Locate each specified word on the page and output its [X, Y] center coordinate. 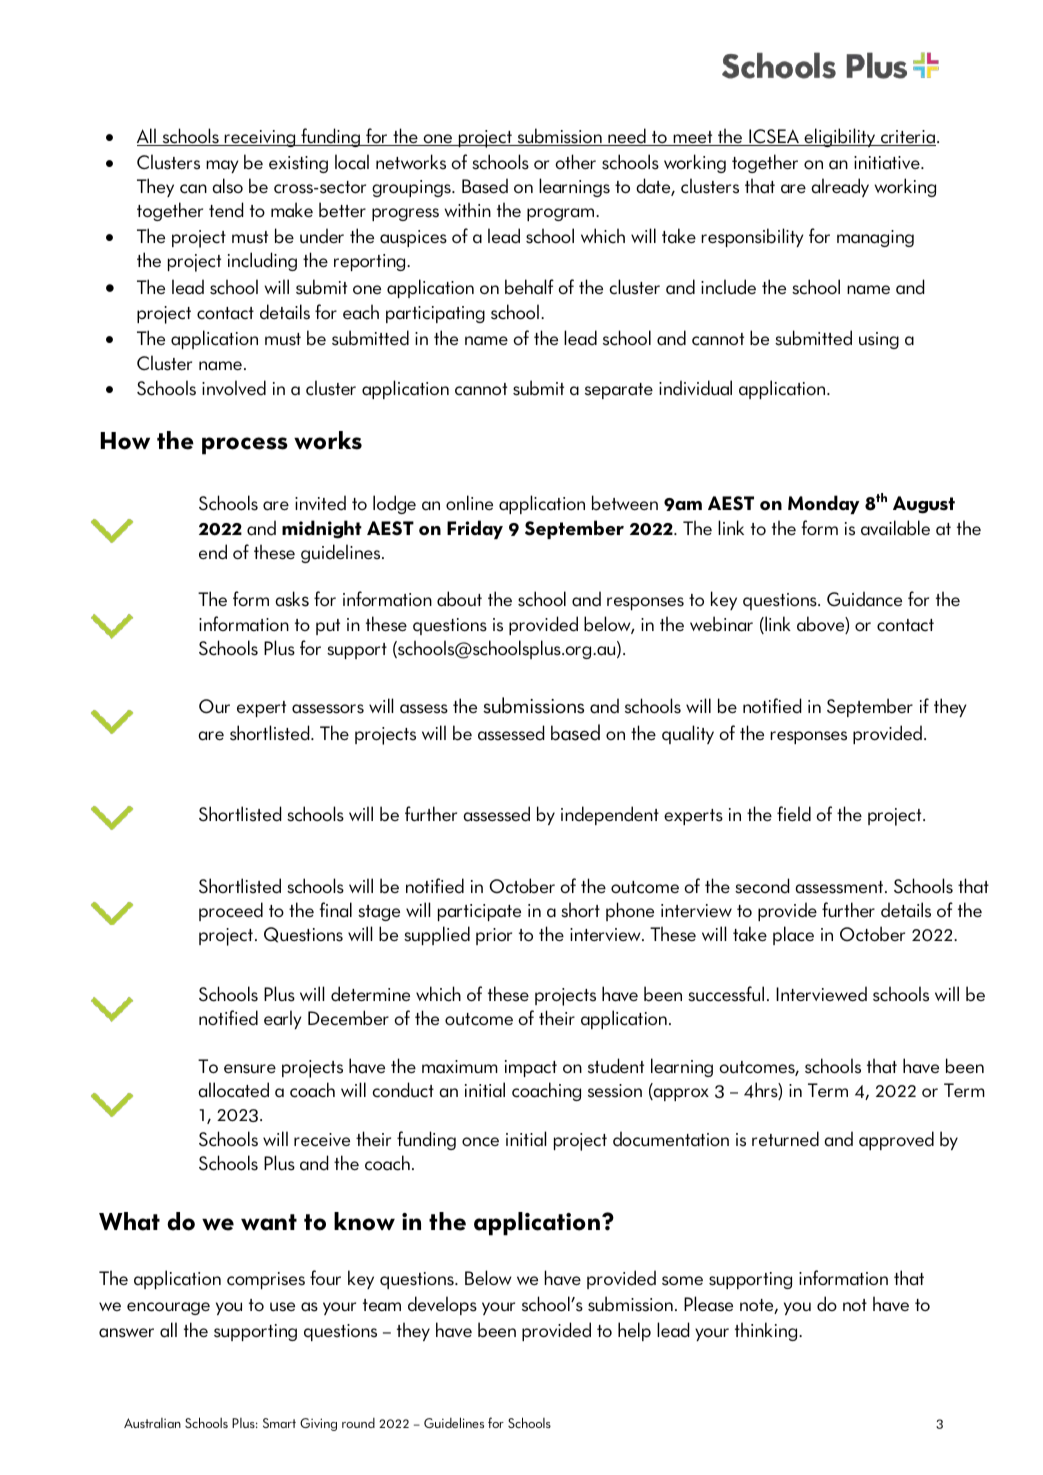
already [840, 187]
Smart [279, 1423]
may [222, 166]
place [793, 935]
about [459, 599]
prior [494, 936]
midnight [322, 529]
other [575, 162]
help [634, 1331]
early [282, 1019]
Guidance [864, 599]
